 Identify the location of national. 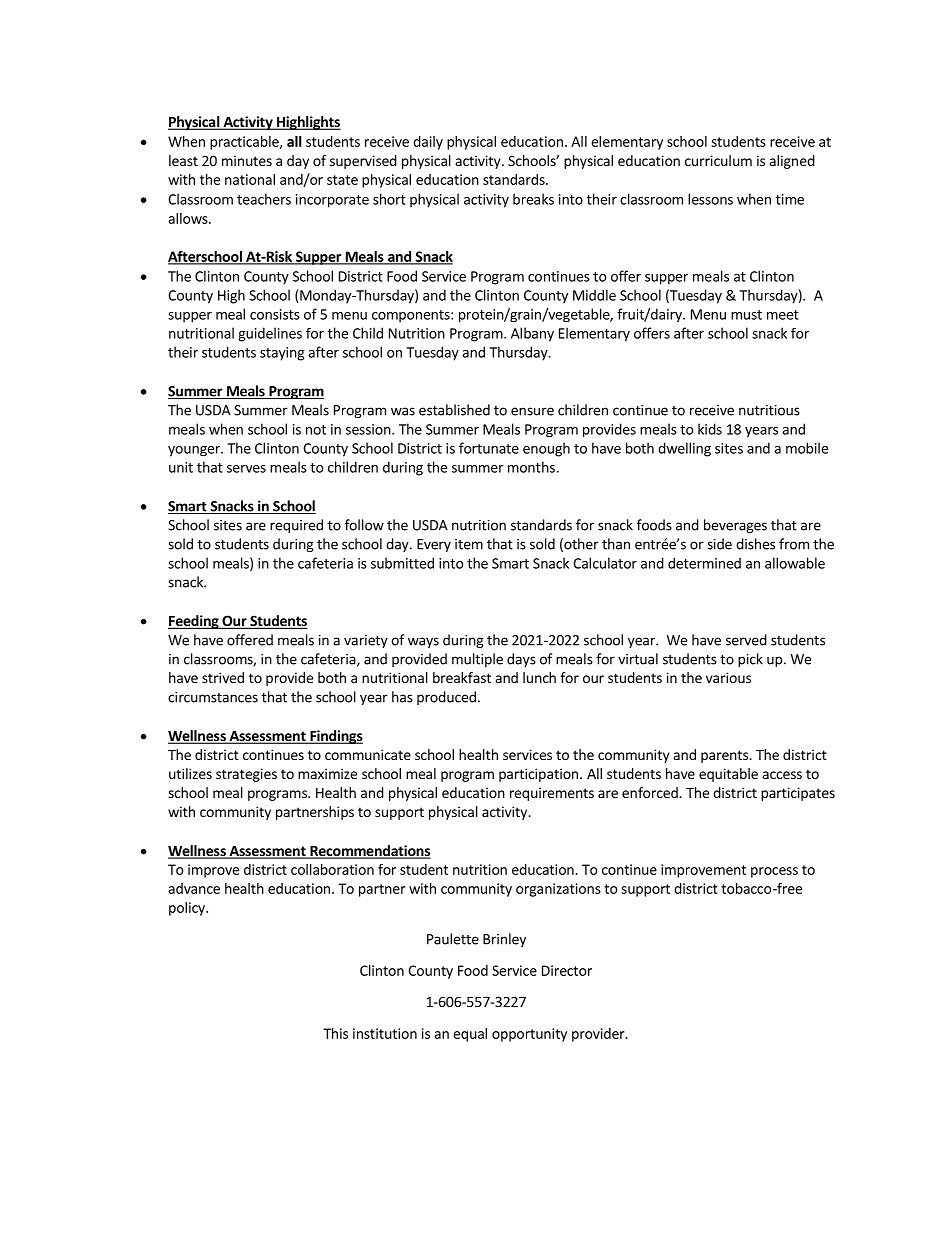
(250, 179).
